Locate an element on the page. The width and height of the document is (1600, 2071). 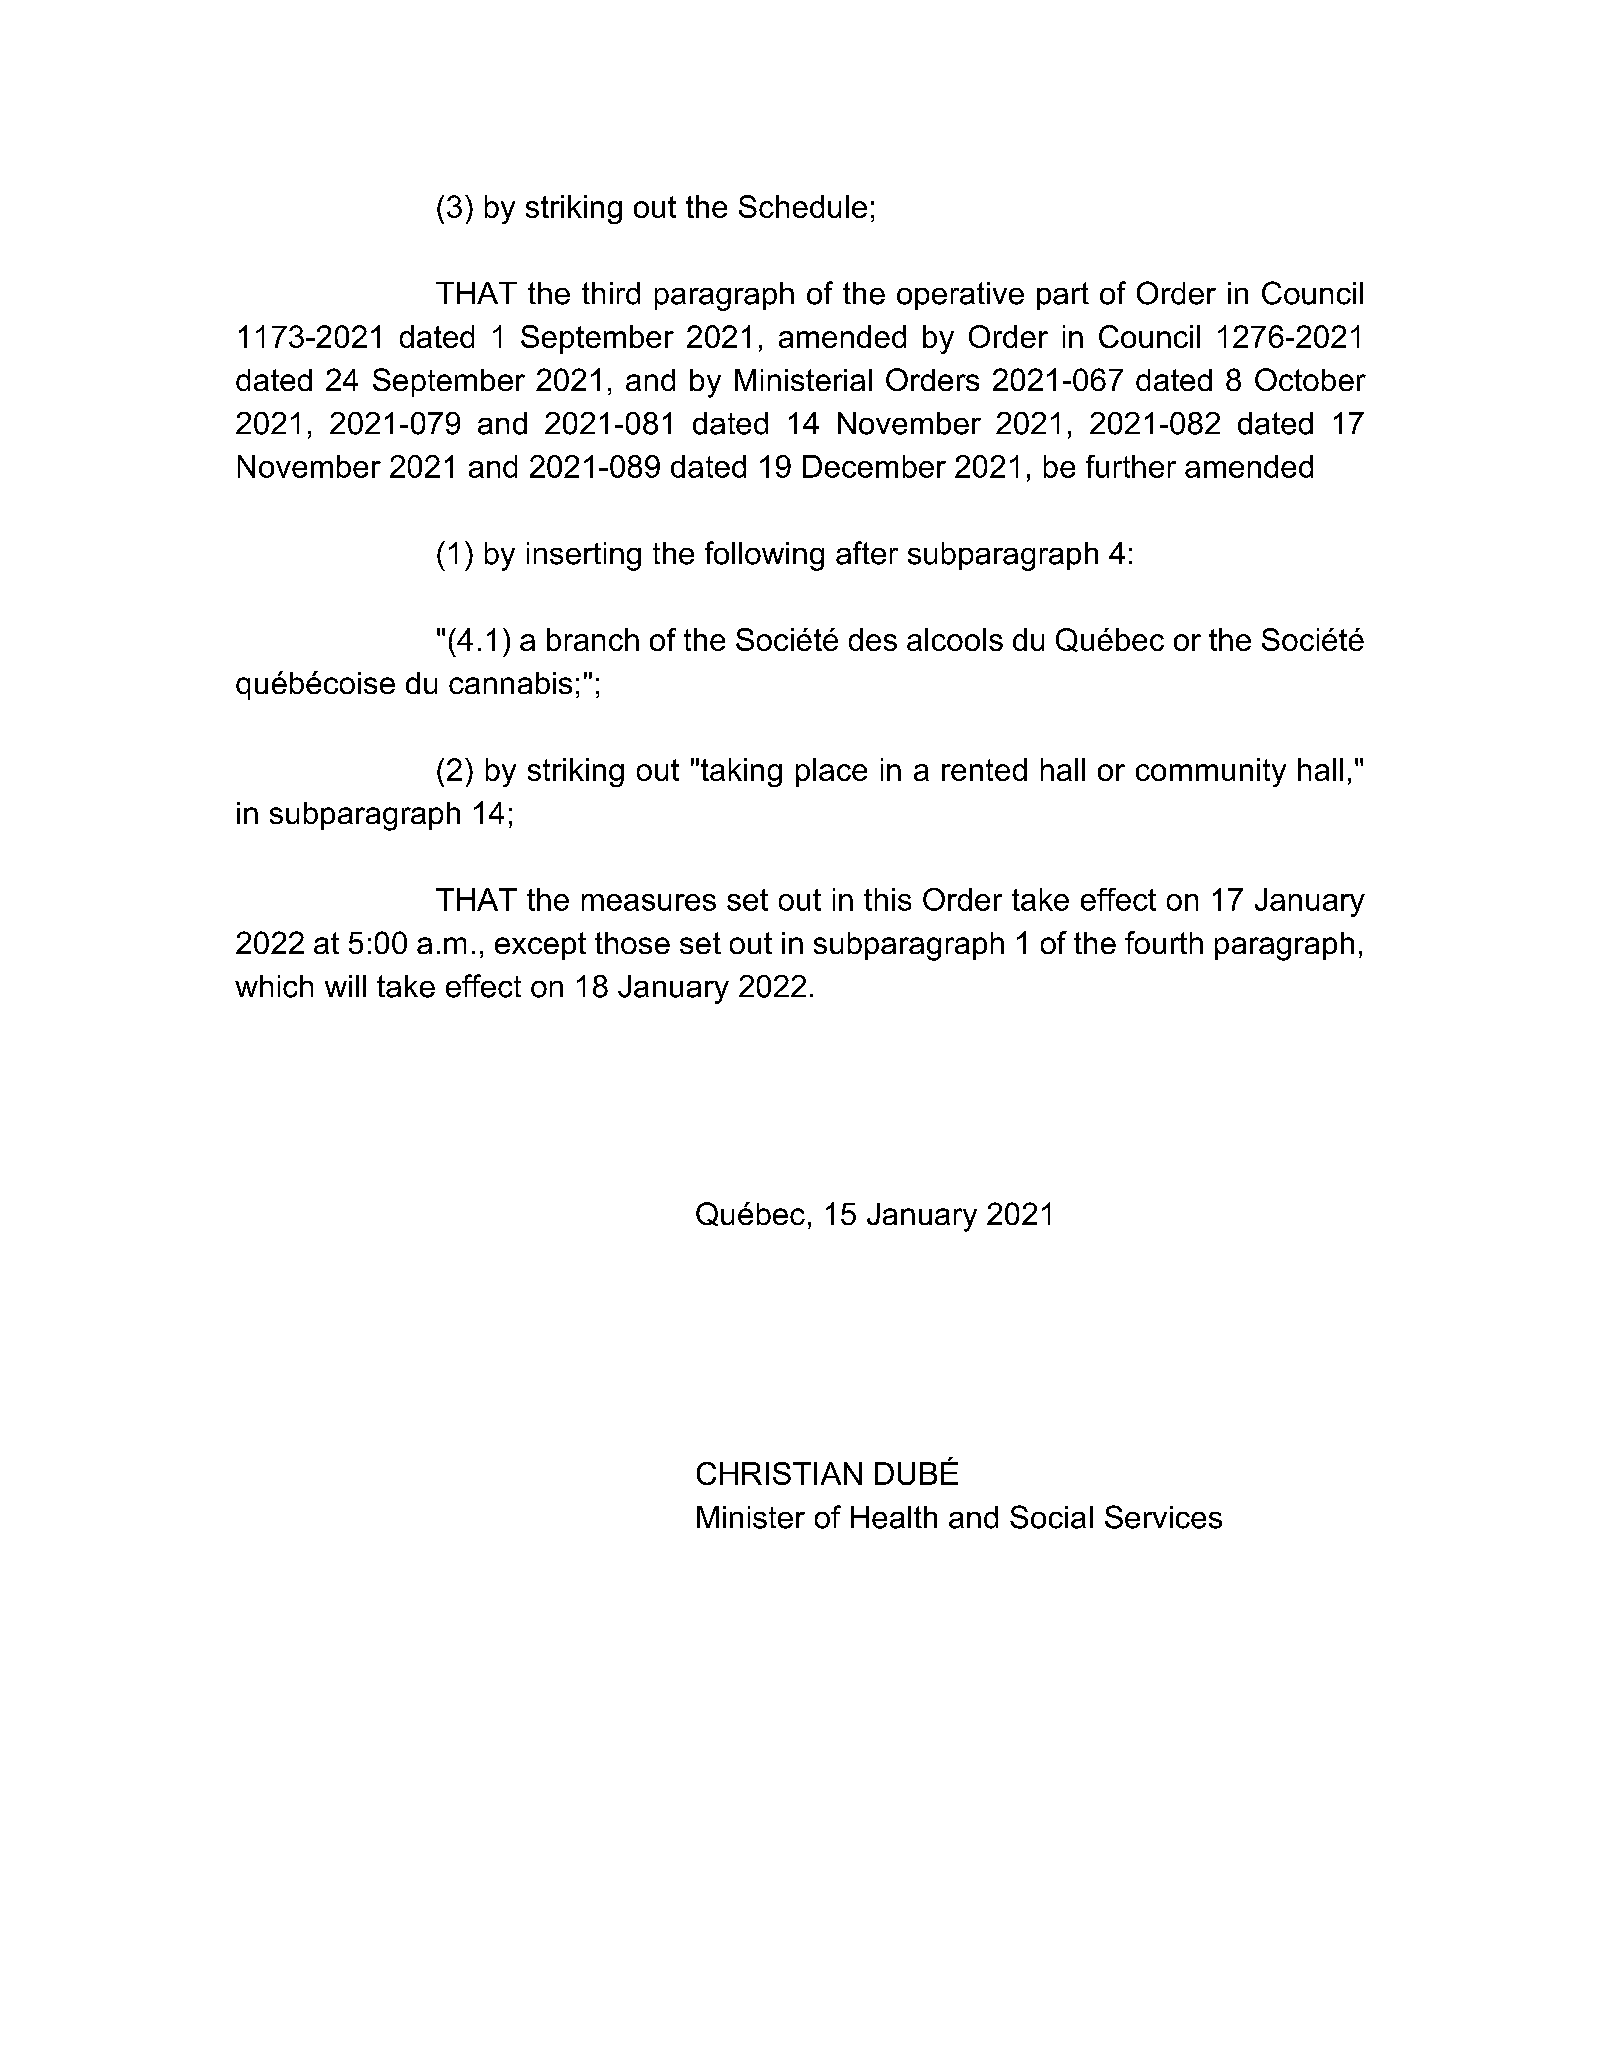
CHRISTIAN is located at coordinates (779, 1473).
